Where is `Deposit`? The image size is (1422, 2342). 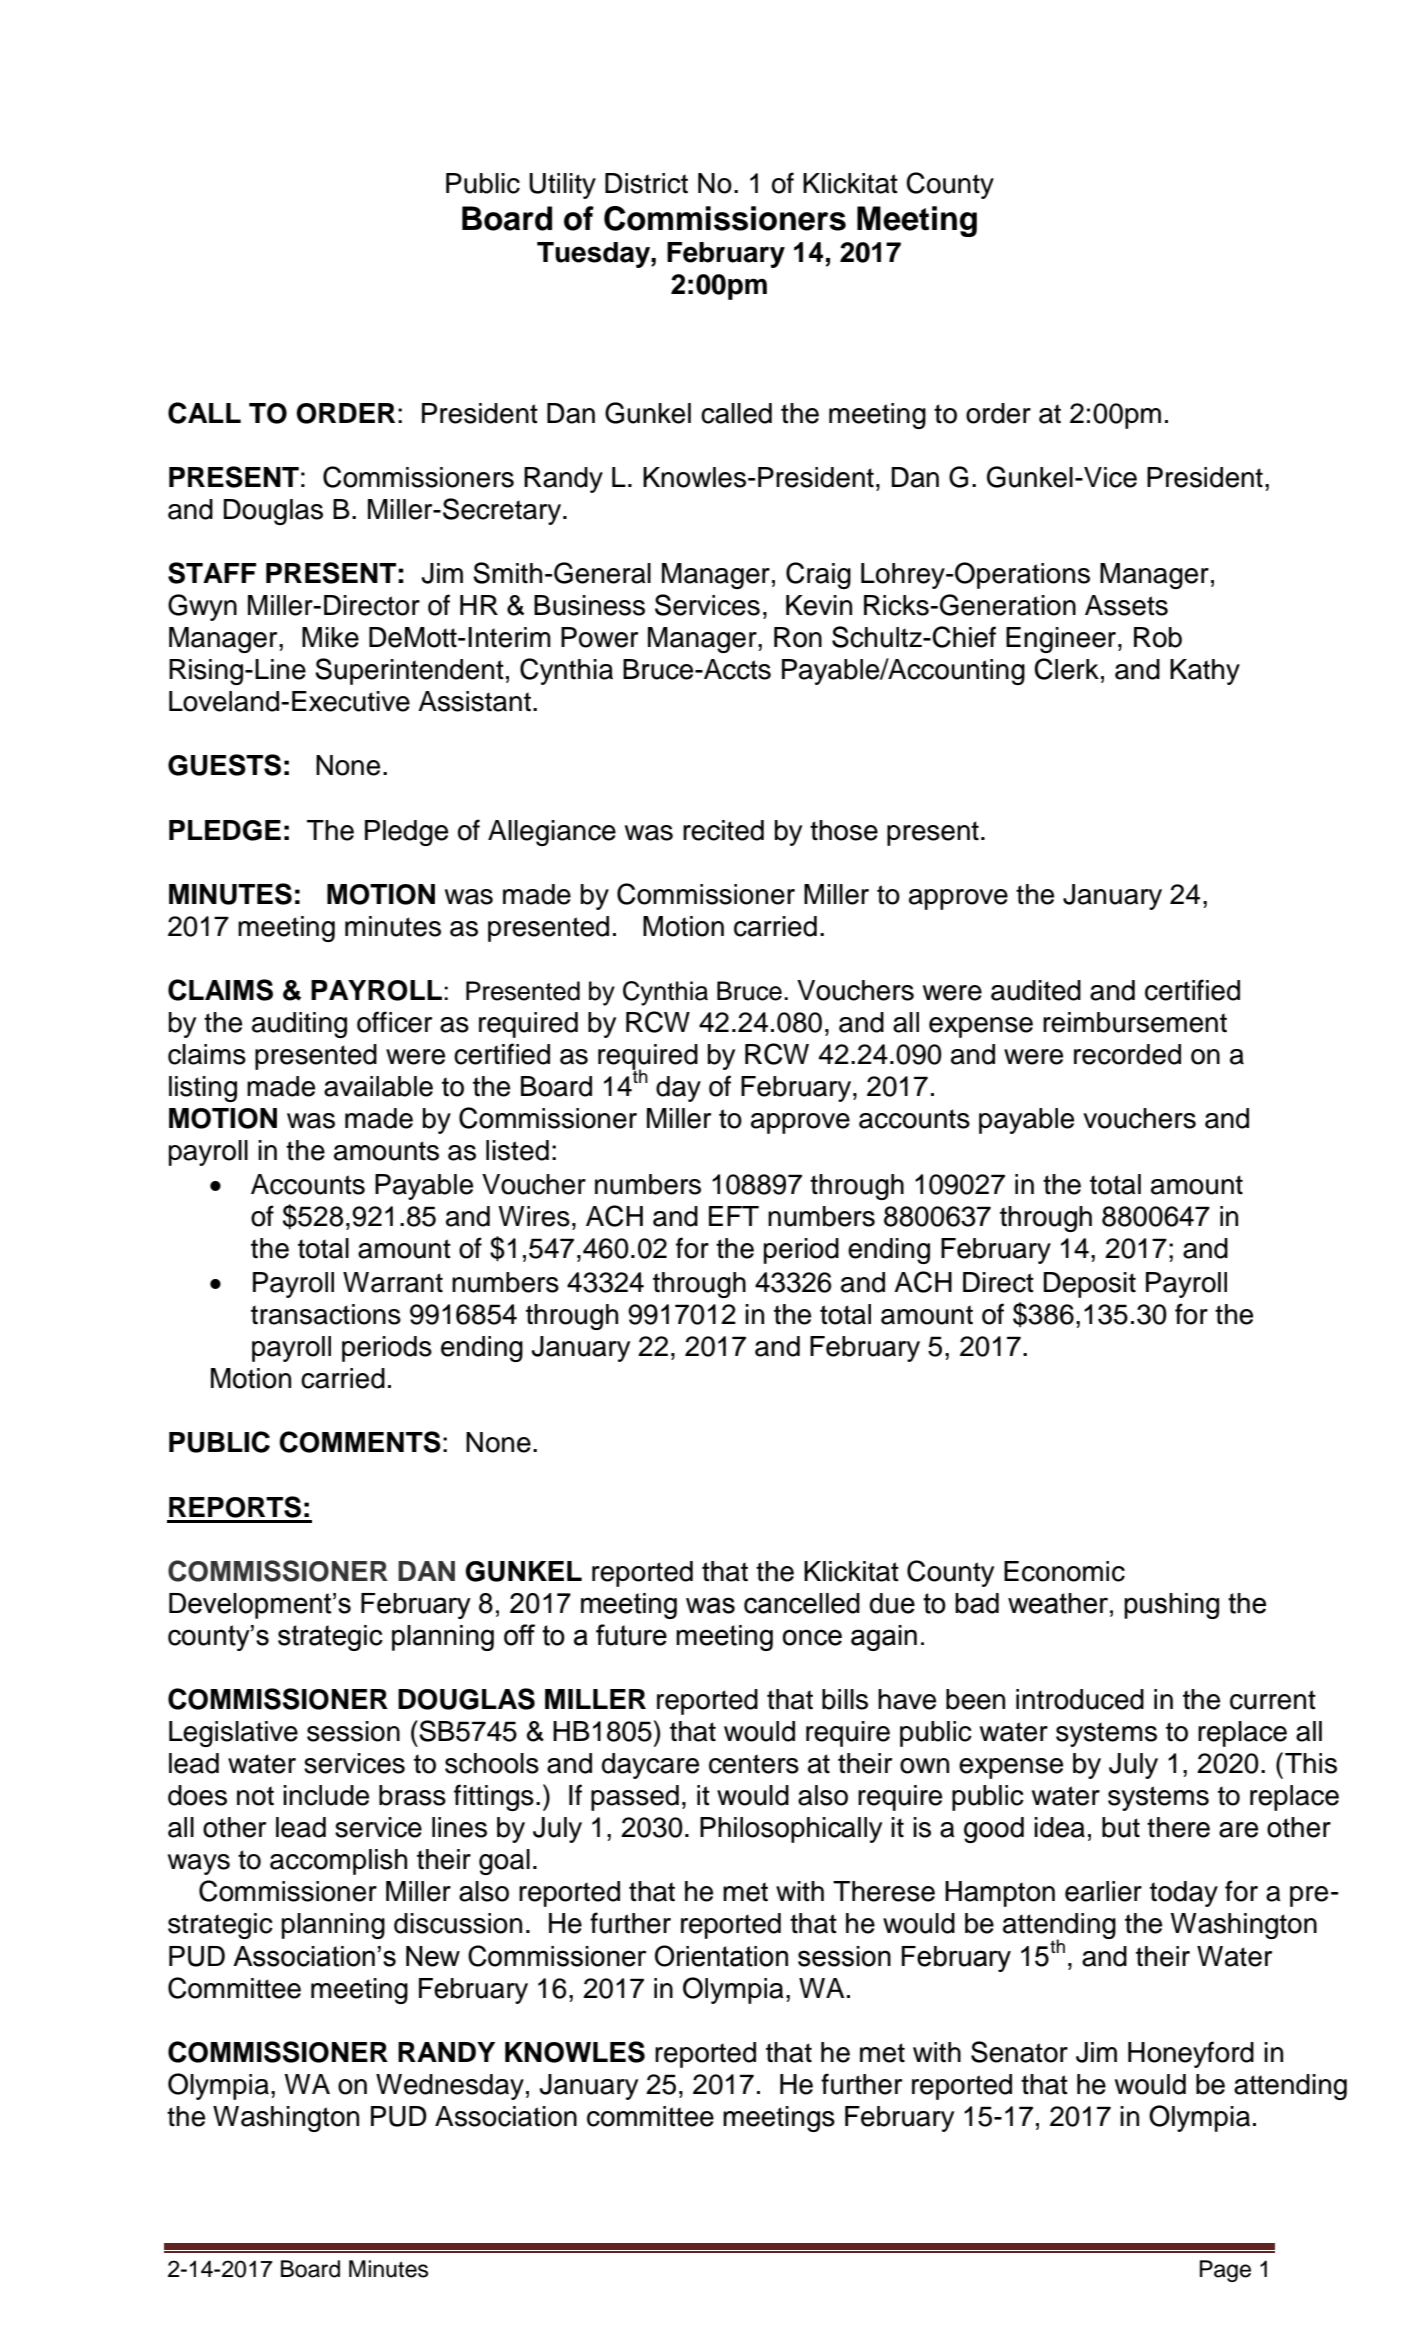
Deposit is located at coordinates (1090, 1285).
